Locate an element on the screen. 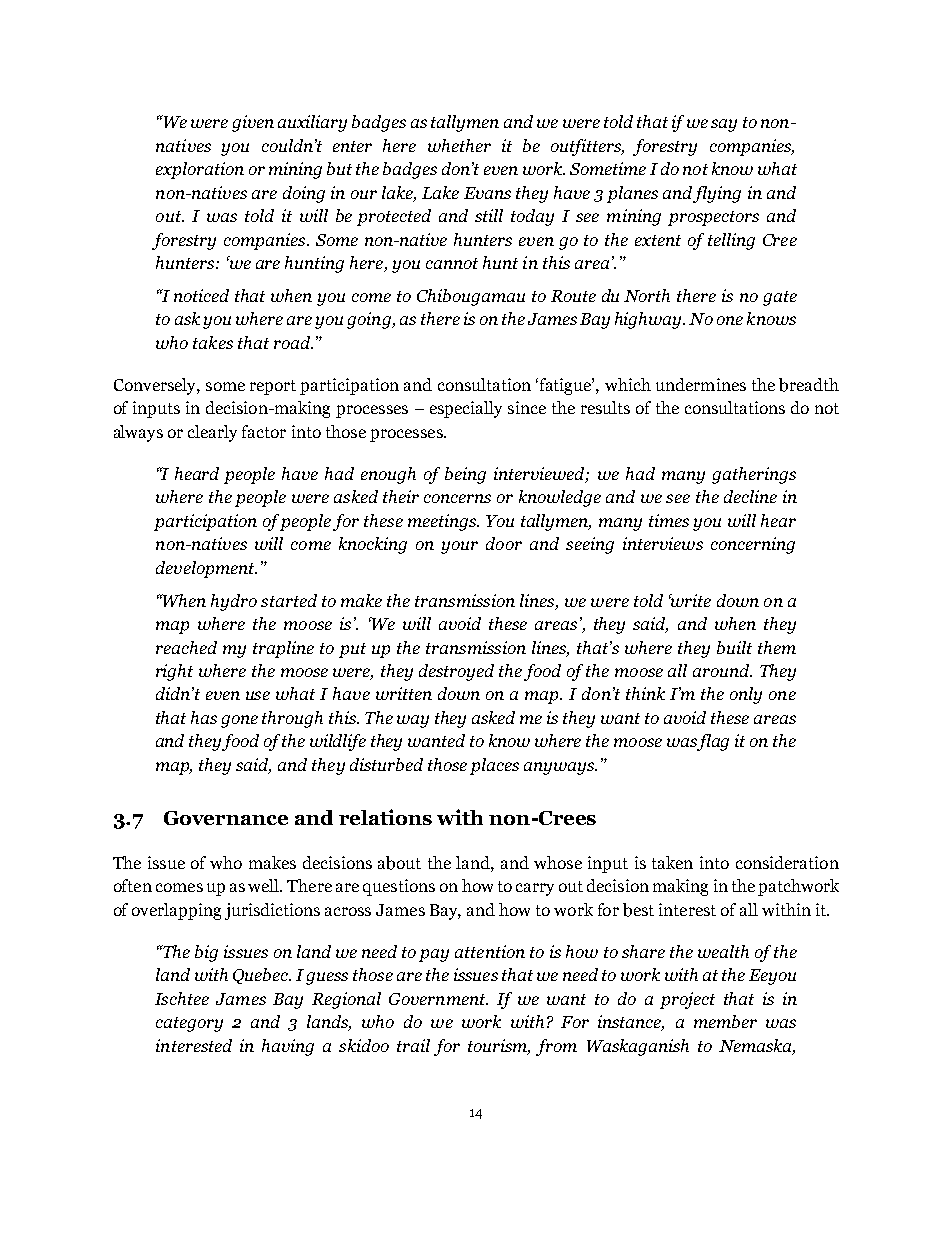  Government is located at coordinates (438, 999).
